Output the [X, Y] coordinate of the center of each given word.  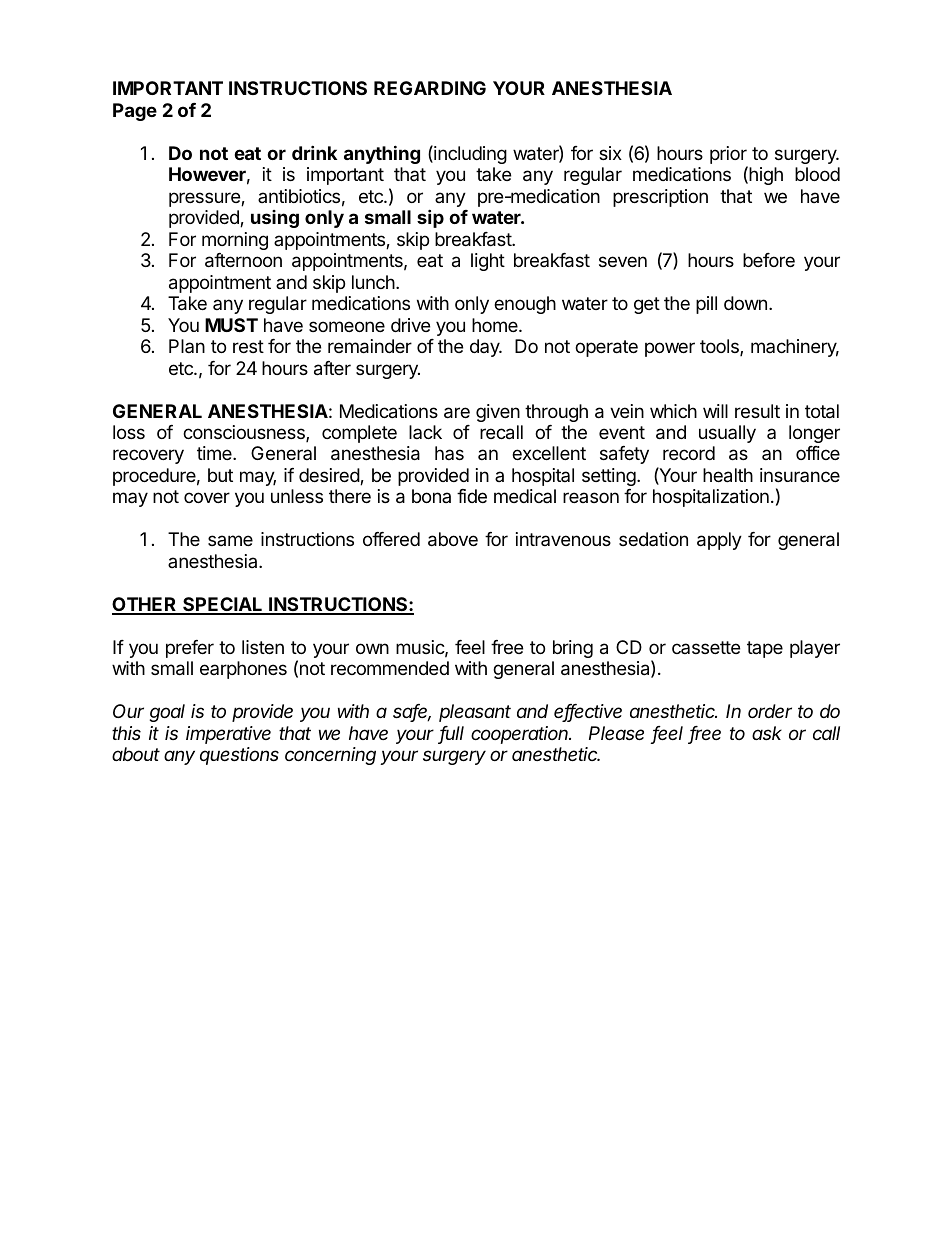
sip [430, 218]
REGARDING [430, 88]
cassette [706, 647]
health [728, 475]
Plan [187, 346]
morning [235, 241]
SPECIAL [223, 605]
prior [729, 156]
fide [472, 496]
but [220, 475]
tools [720, 347]
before [769, 260]
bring [573, 649]
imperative [228, 735]
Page [135, 112]
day [486, 348]
